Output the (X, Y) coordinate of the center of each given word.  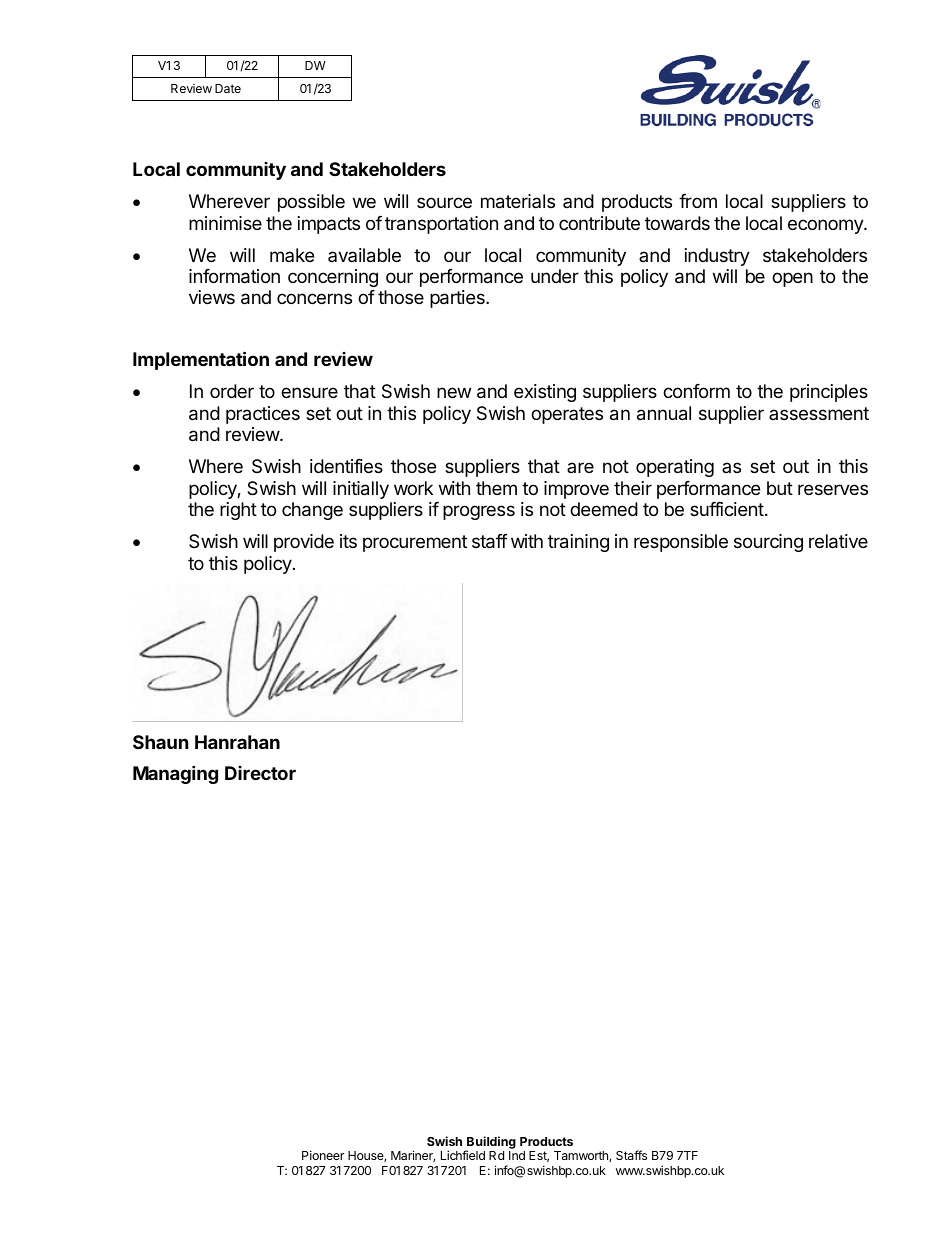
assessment (819, 413)
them (496, 488)
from (698, 201)
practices (263, 415)
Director (260, 773)
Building (490, 1144)
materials (518, 201)
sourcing (768, 543)
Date (228, 88)
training (578, 543)
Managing (175, 774)
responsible (681, 543)
